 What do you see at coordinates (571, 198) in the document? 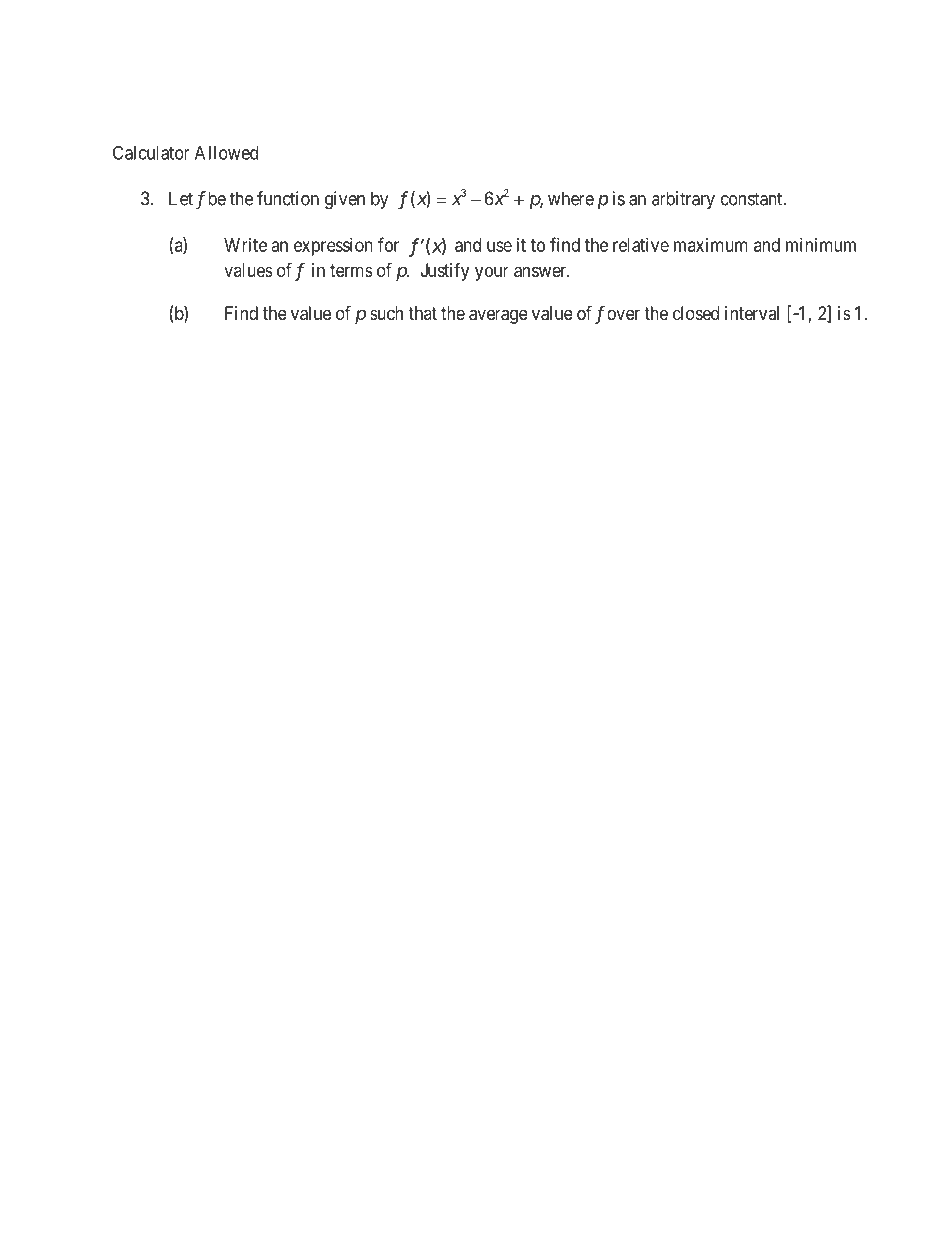
I see `where` at bounding box center [571, 198].
